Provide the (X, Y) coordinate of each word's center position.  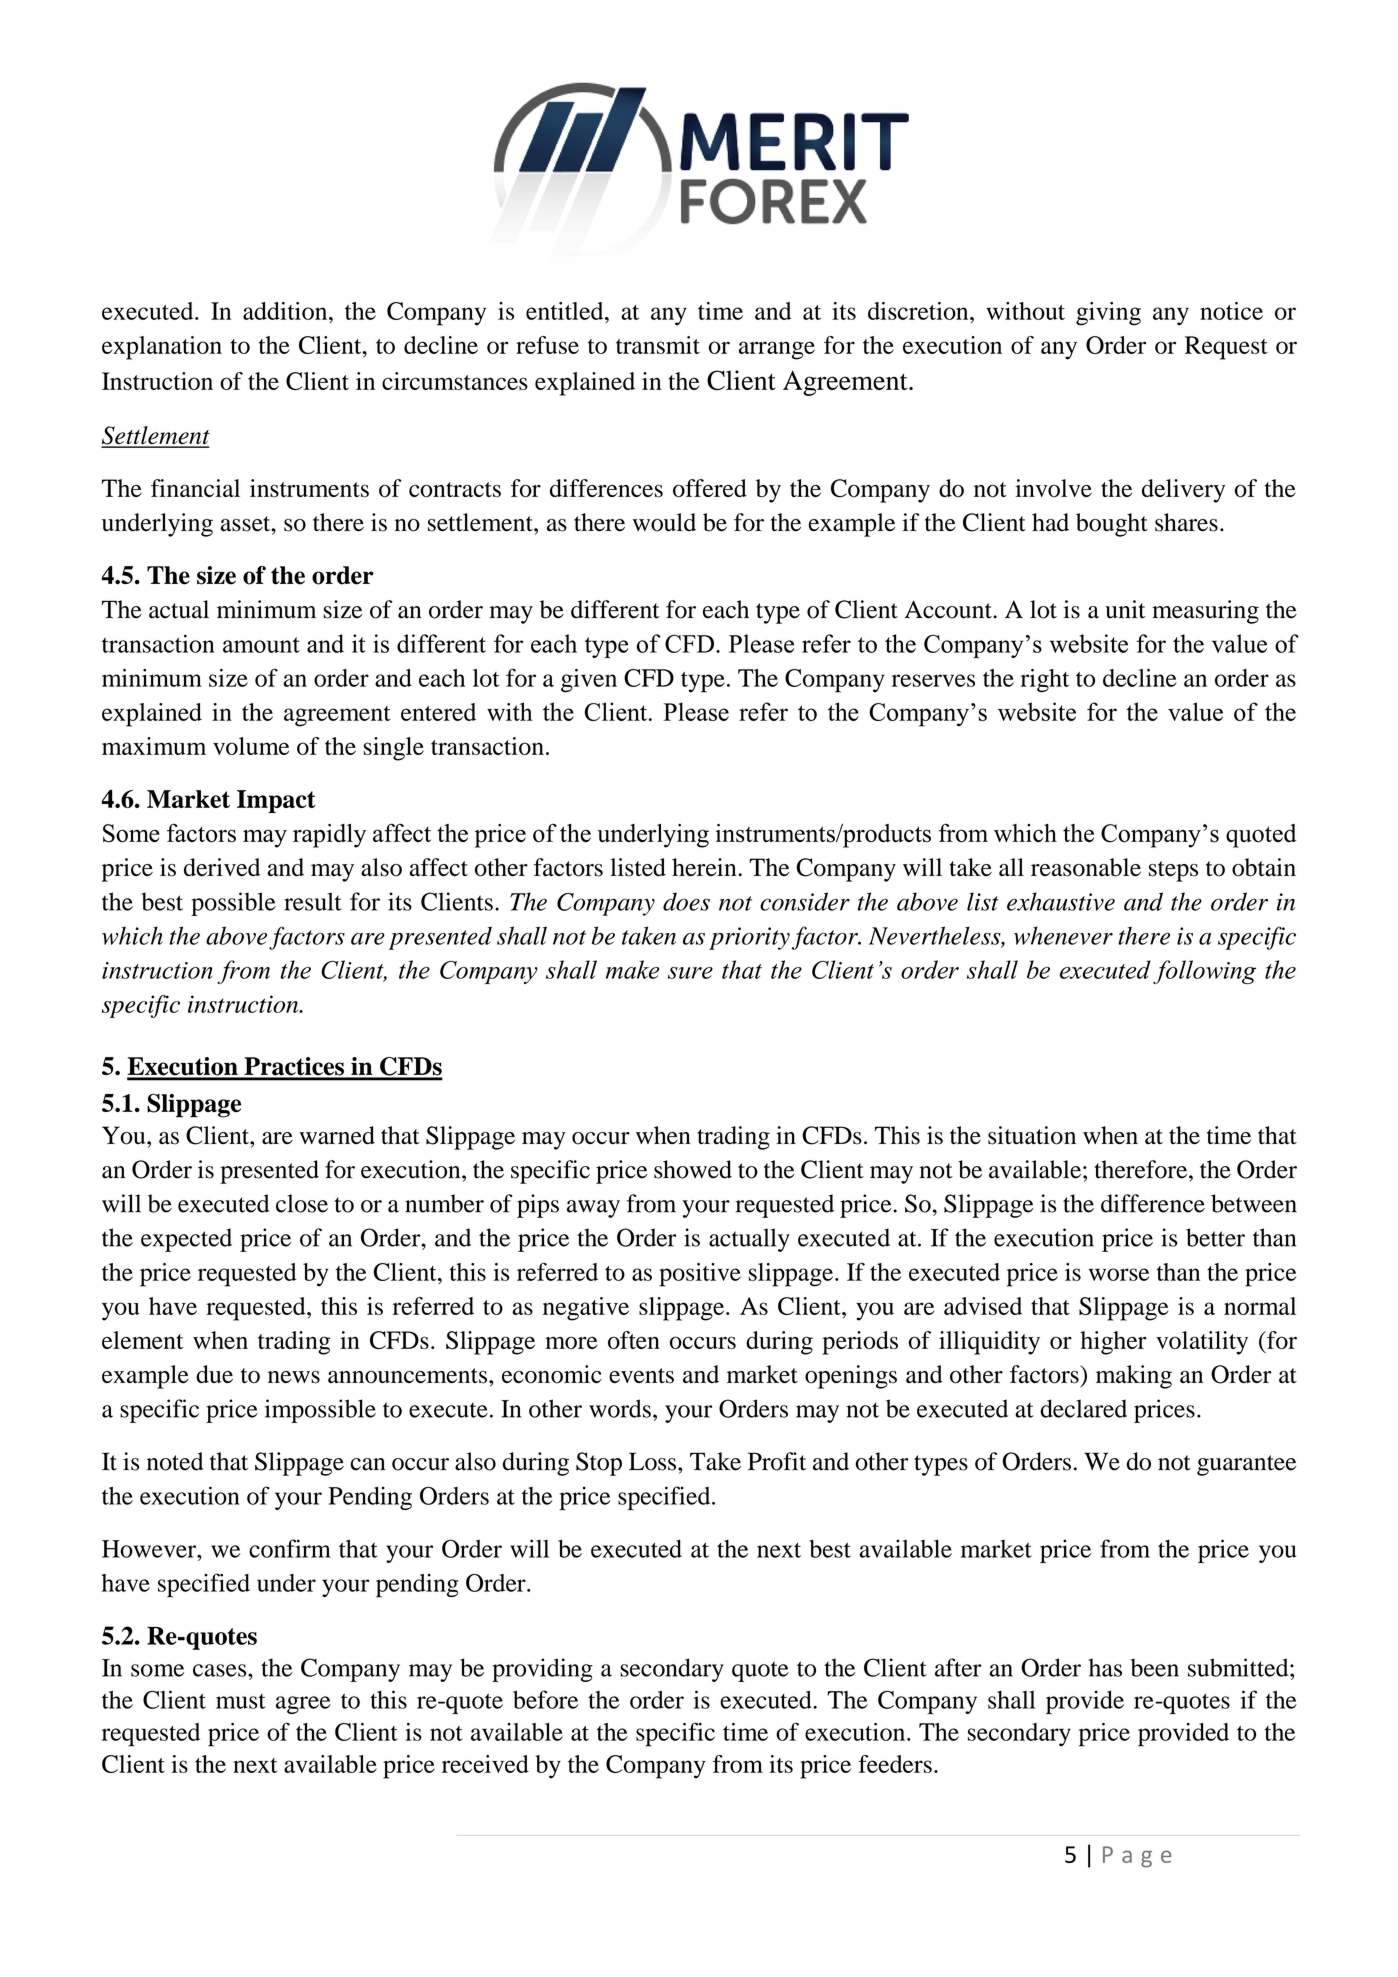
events (641, 1376)
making (1134, 1377)
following (1204, 972)
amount (261, 645)
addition (286, 311)
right (1045, 681)
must (241, 1701)
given (589, 681)
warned (337, 1135)
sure (690, 973)
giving (1108, 314)
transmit (658, 345)
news (294, 1377)
